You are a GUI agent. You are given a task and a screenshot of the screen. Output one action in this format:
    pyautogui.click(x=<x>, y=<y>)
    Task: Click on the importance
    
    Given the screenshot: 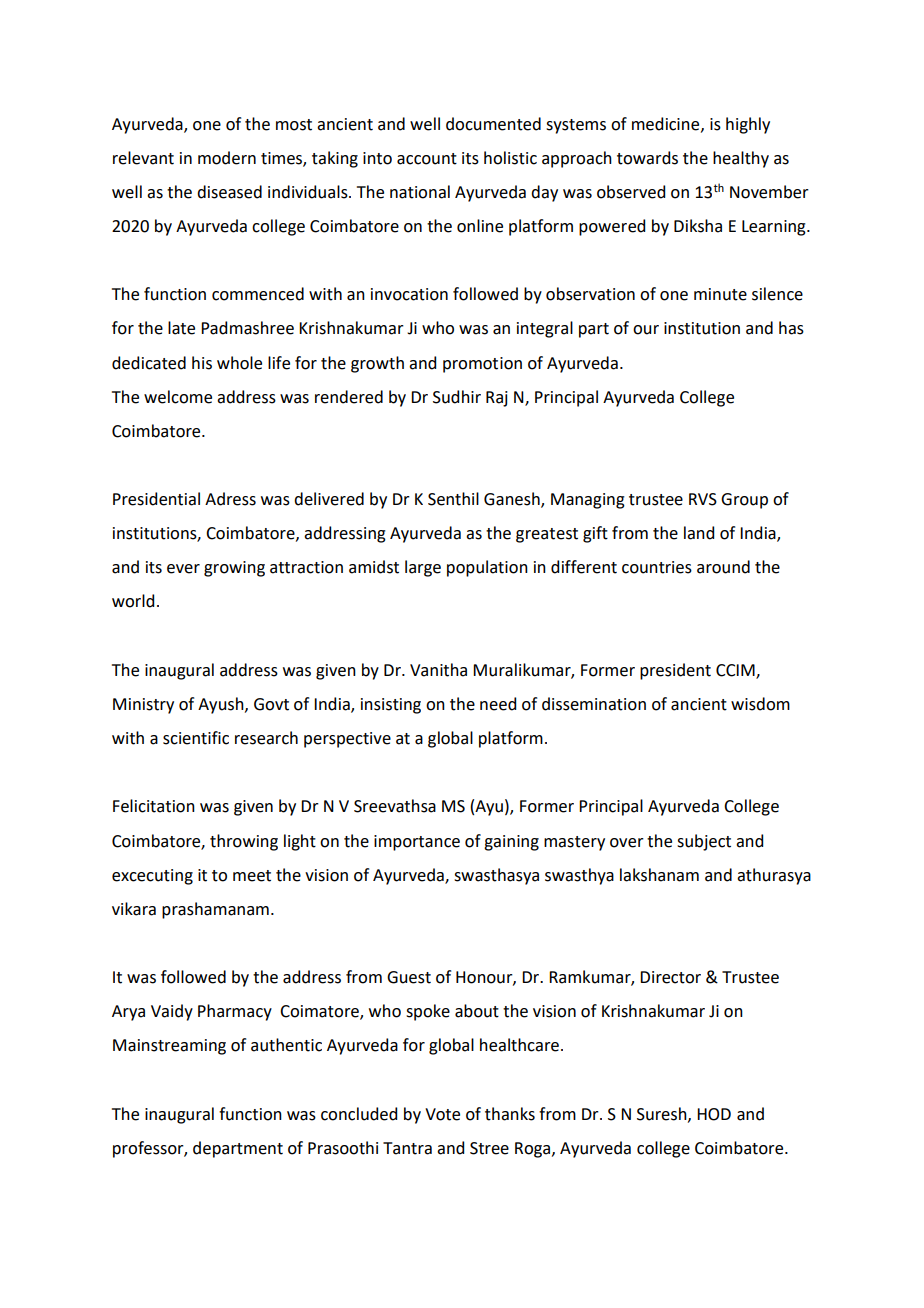 What is the action you would take?
    pyautogui.click(x=417, y=843)
